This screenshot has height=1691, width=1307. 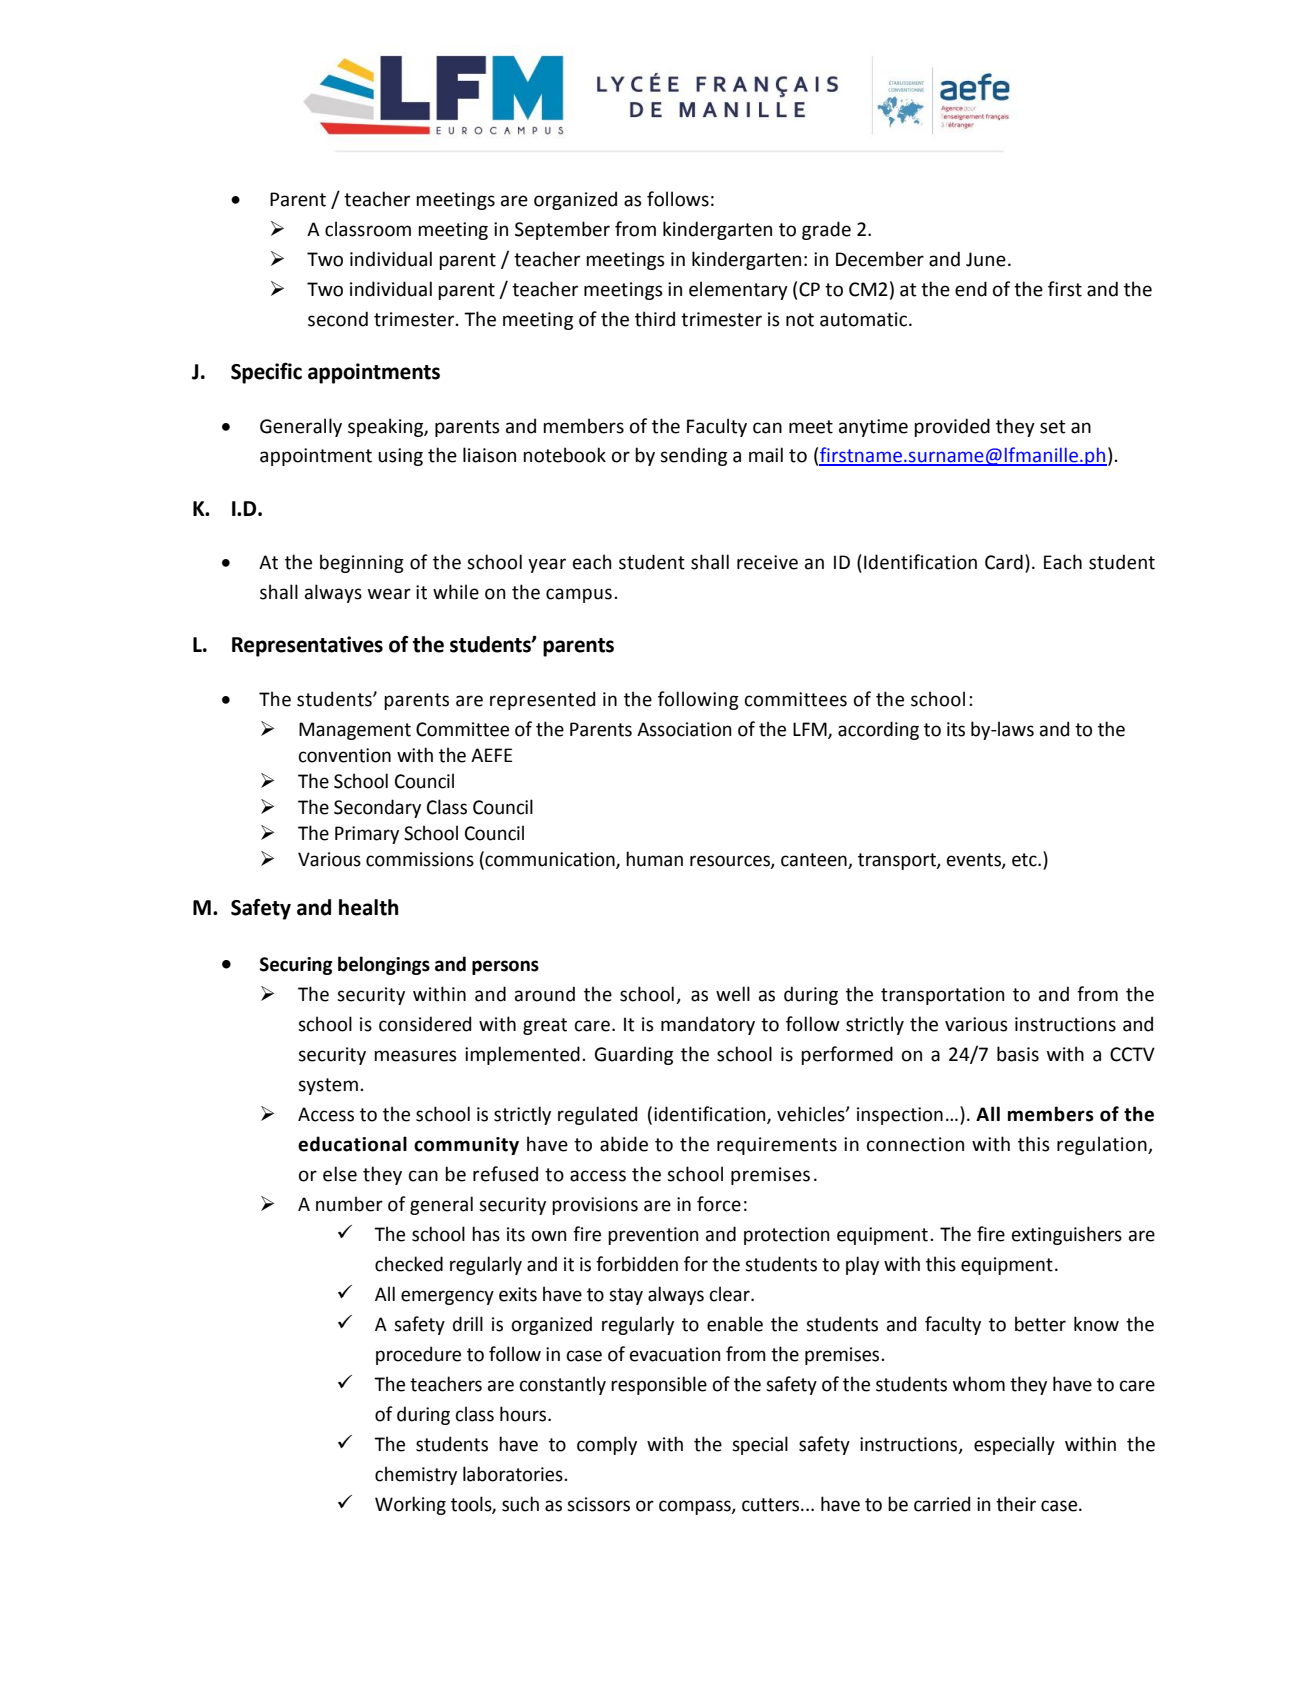 What do you see at coordinates (684, 729) in the screenshot?
I see `Association` at bounding box center [684, 729].
